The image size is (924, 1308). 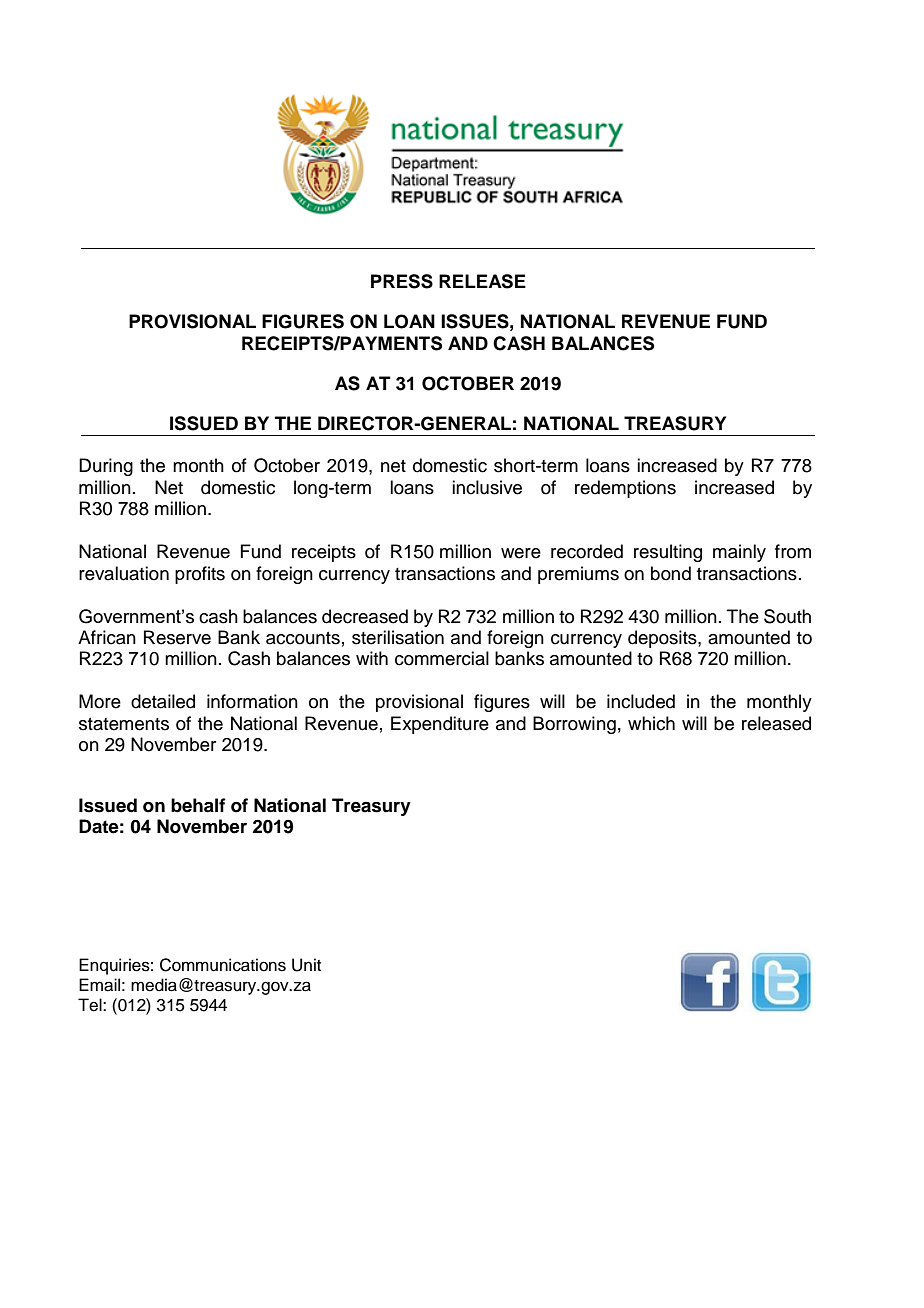 What do you see at coordinates (625, 489) in the page?
I see `redemptions` at bounding box center [625, 489].
